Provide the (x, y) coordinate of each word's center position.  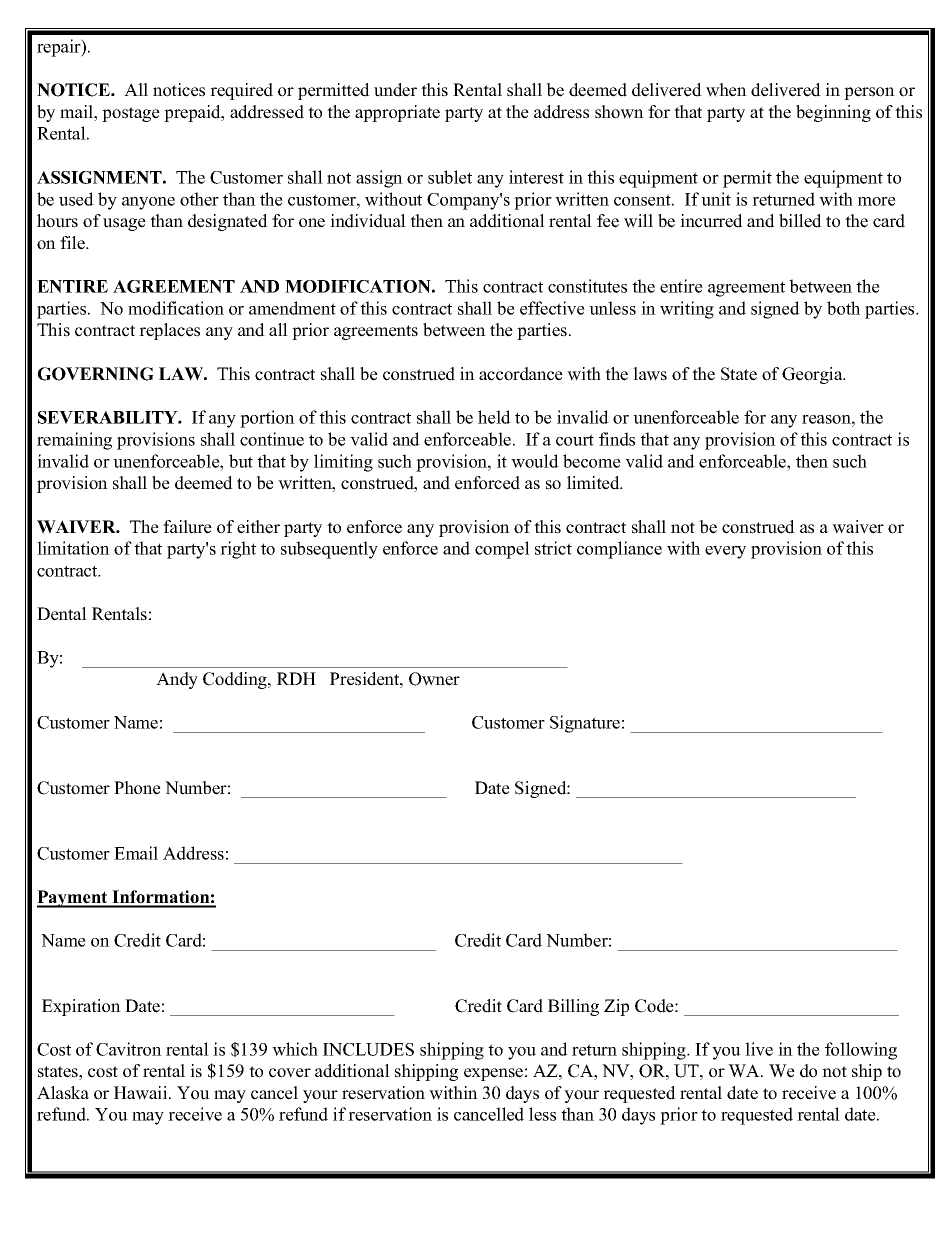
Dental (62, 614)
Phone (137, 788)
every (725, 552)
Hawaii (142, 1093)
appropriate (397, 113)
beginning (833, 113)
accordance (521, 374)
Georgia (813, 375)
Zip (616, 1007)
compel (502, 550)
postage (131, 114)
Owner (434, 679)
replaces (169, 331)
